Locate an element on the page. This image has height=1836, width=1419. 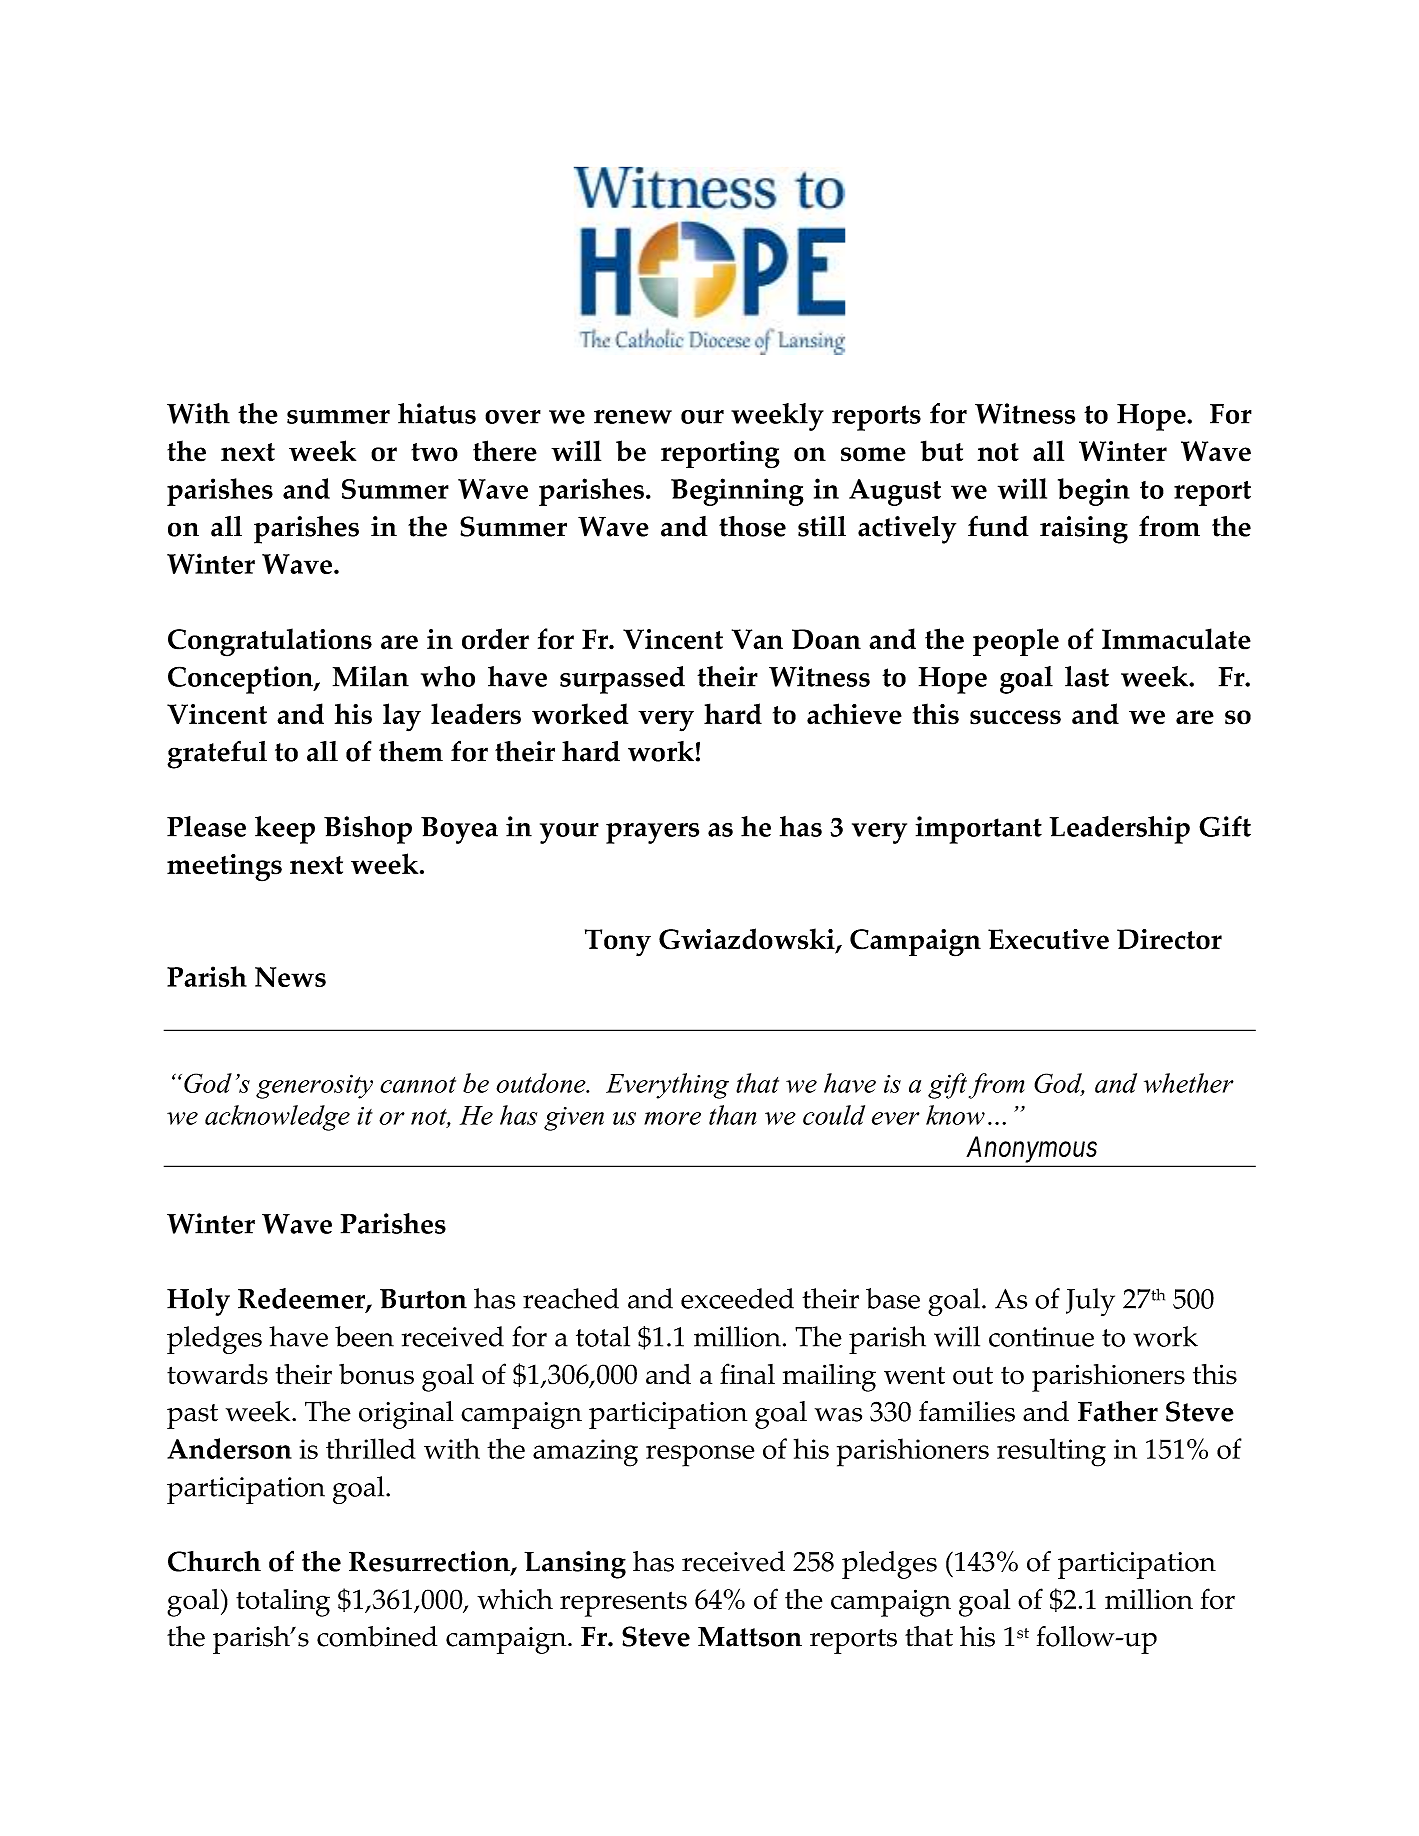
but is located at coordinates (942, 451).
